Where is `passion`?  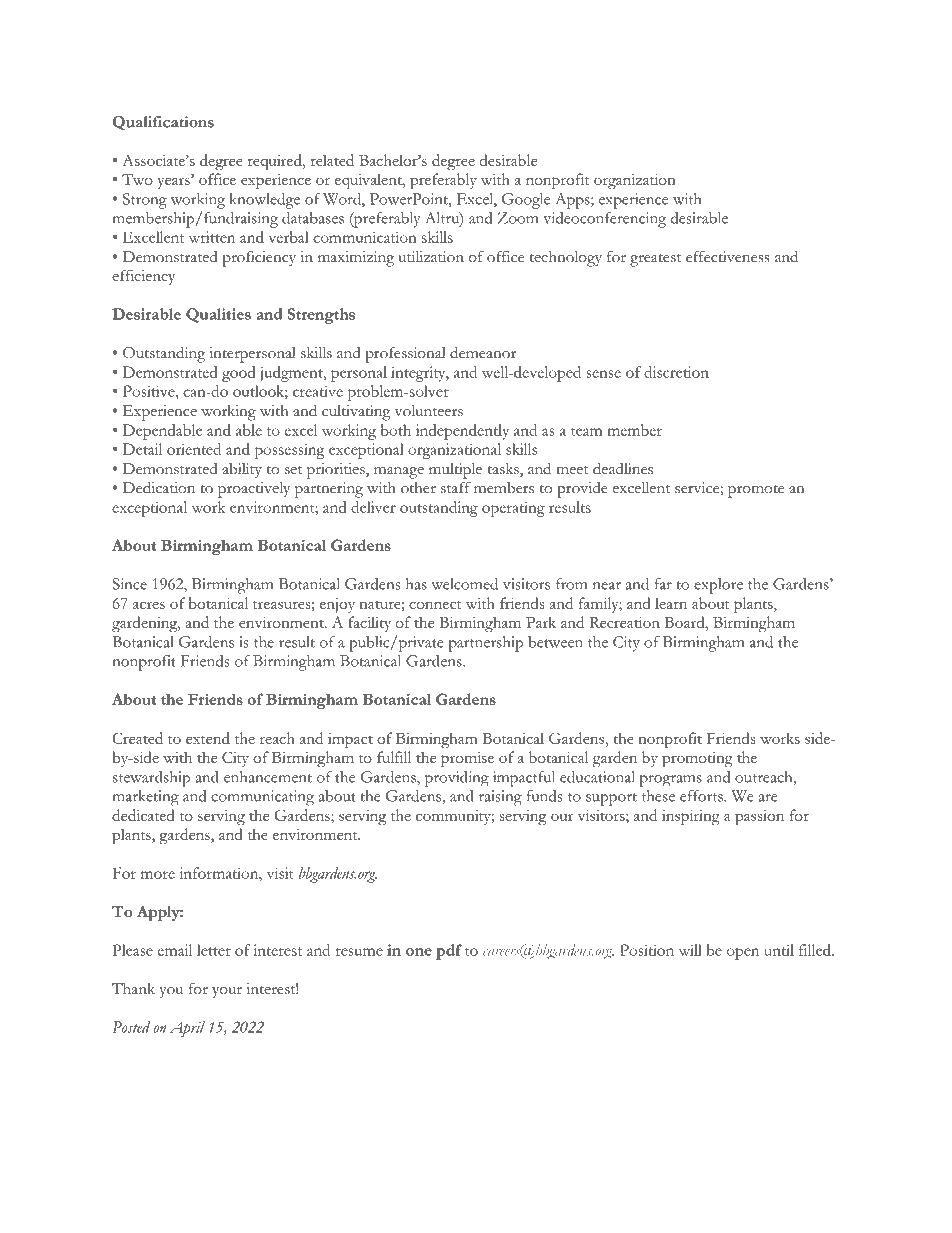 passion is located at coordinates (759, 817).
